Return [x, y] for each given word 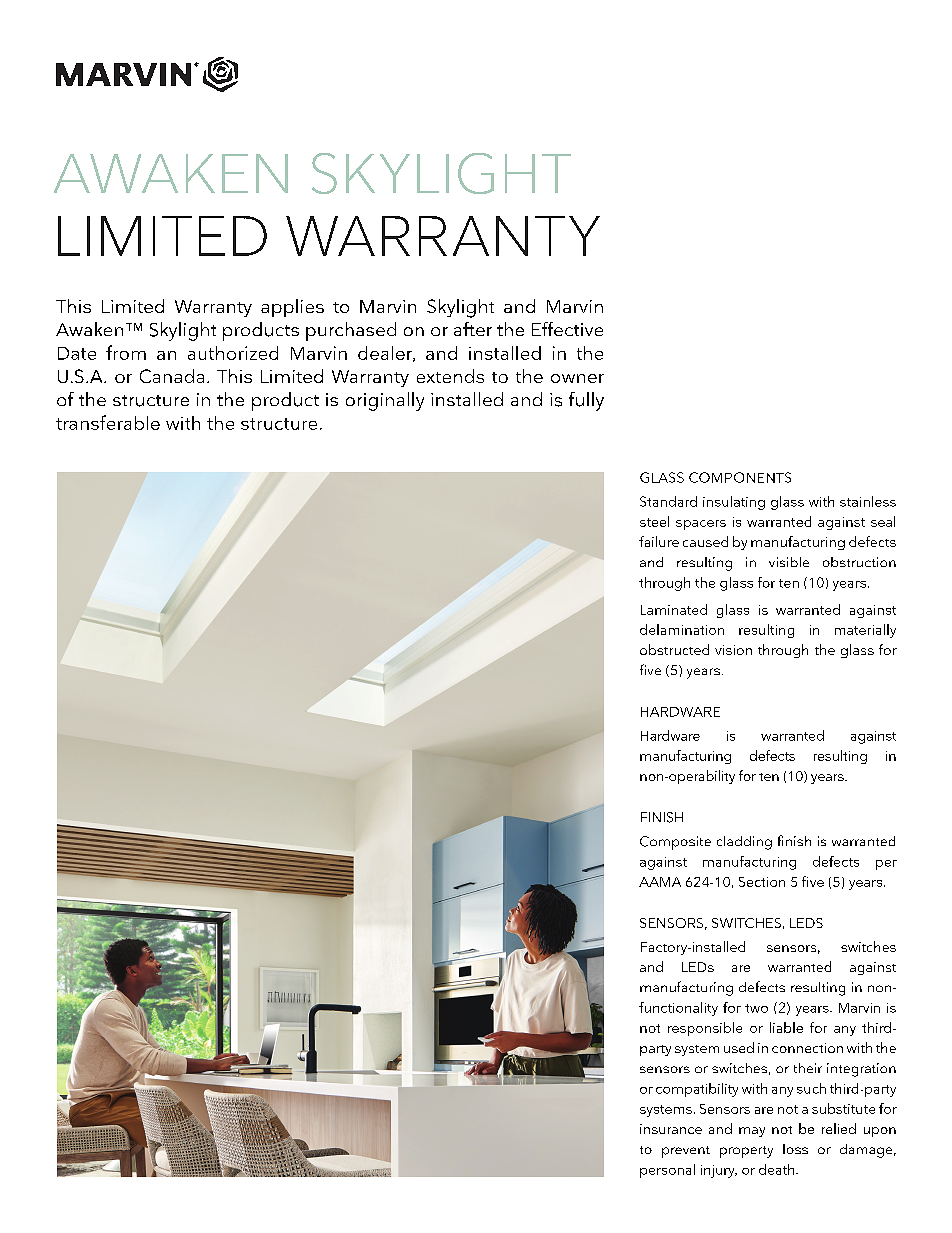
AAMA [660, 882]
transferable [108, 422]
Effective [567, 329]
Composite [675, 843]
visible [789, 562]
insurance [671, 1129]
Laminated [674, 609]
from [126, 352]
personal [667, 1171]
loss [795, 1149]
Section [762, 882]
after [473, 329]
